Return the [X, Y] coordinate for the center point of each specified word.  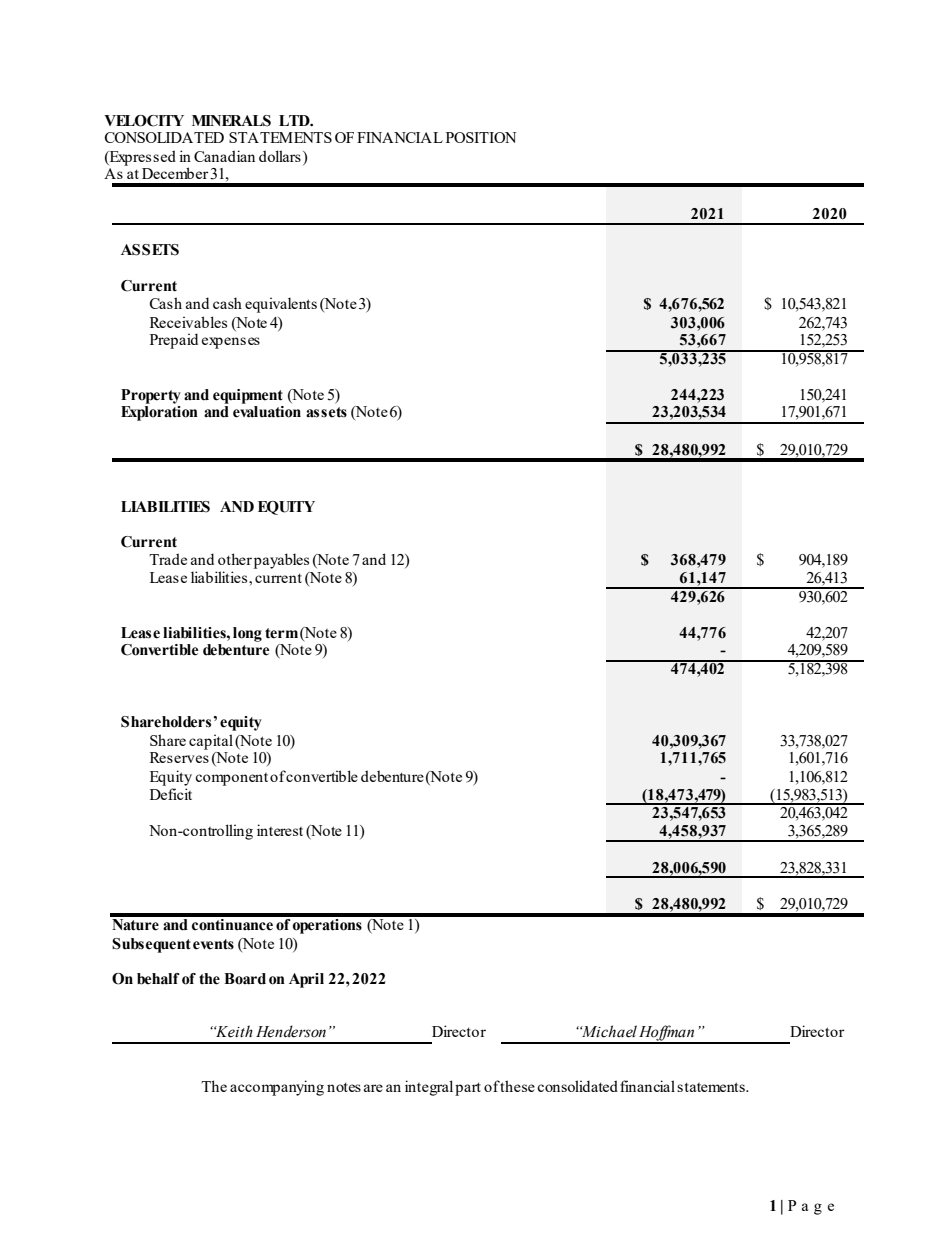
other [235, 559]
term [281, 633]
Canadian [224, 156]
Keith [233, 1031]
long [247, 634]
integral [429, 1088]
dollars [280, 156]
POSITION [481, 137]
